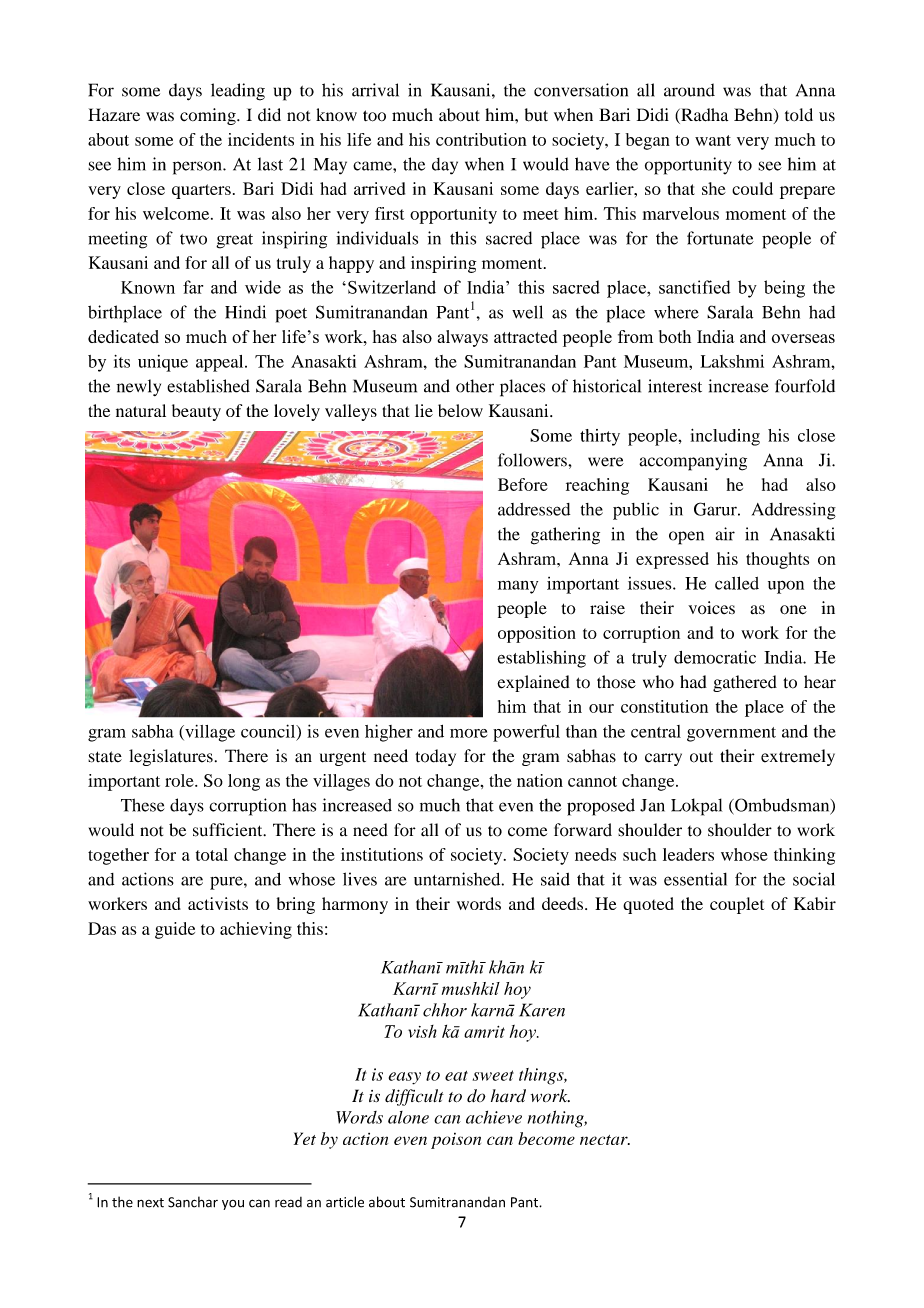 The image size is (924, 1308). Describe the element at coordinates (209, 116) in the page. I see `coming` at that location.
